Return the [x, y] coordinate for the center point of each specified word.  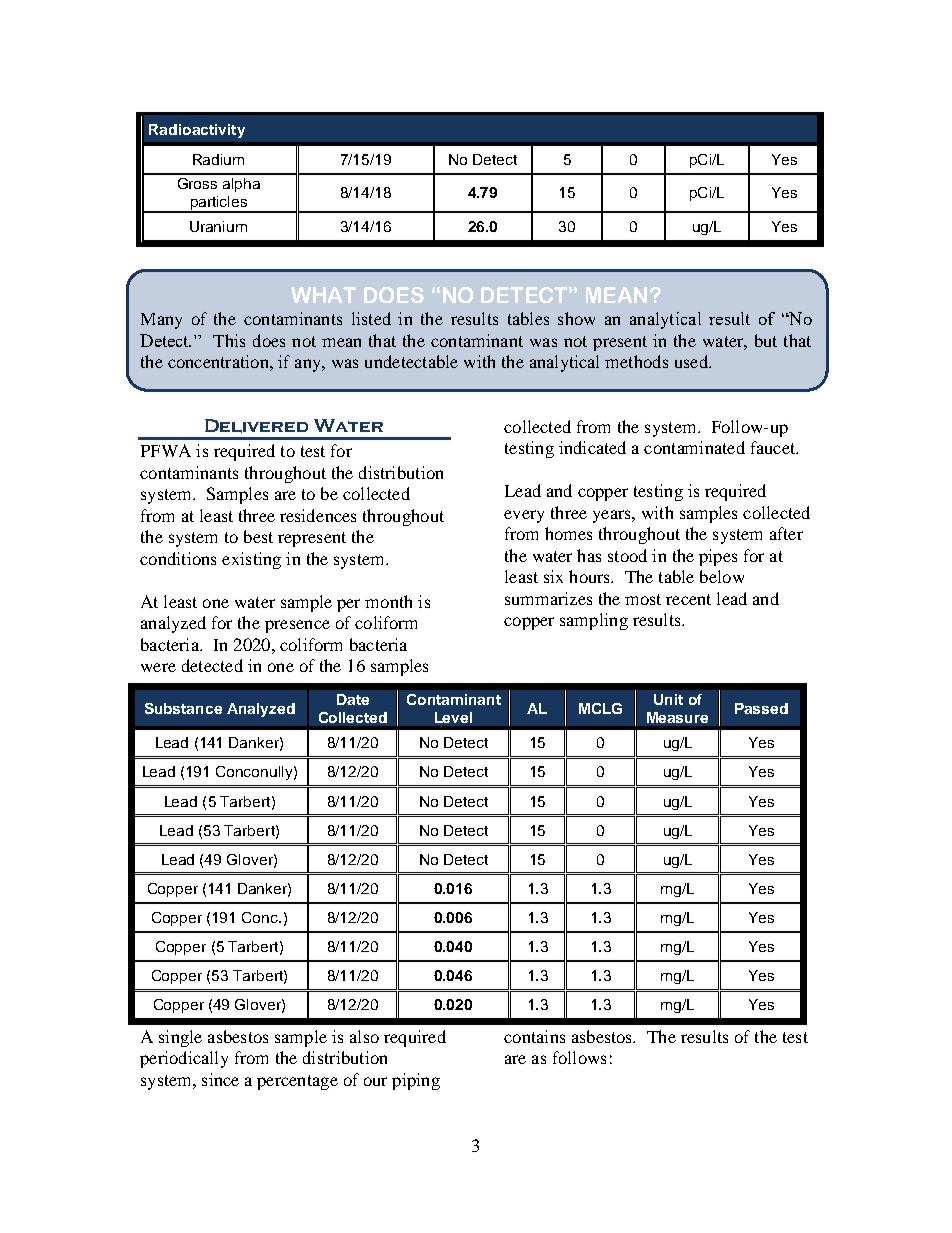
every [524, 516]
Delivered [256, 426]
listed [371, 318]
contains [534, 1036]
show [576, 318]
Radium [218, 159]
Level [453, 717]
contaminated [694, 447]
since [220, 1079]
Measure [677, 717]
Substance [183, 708]
